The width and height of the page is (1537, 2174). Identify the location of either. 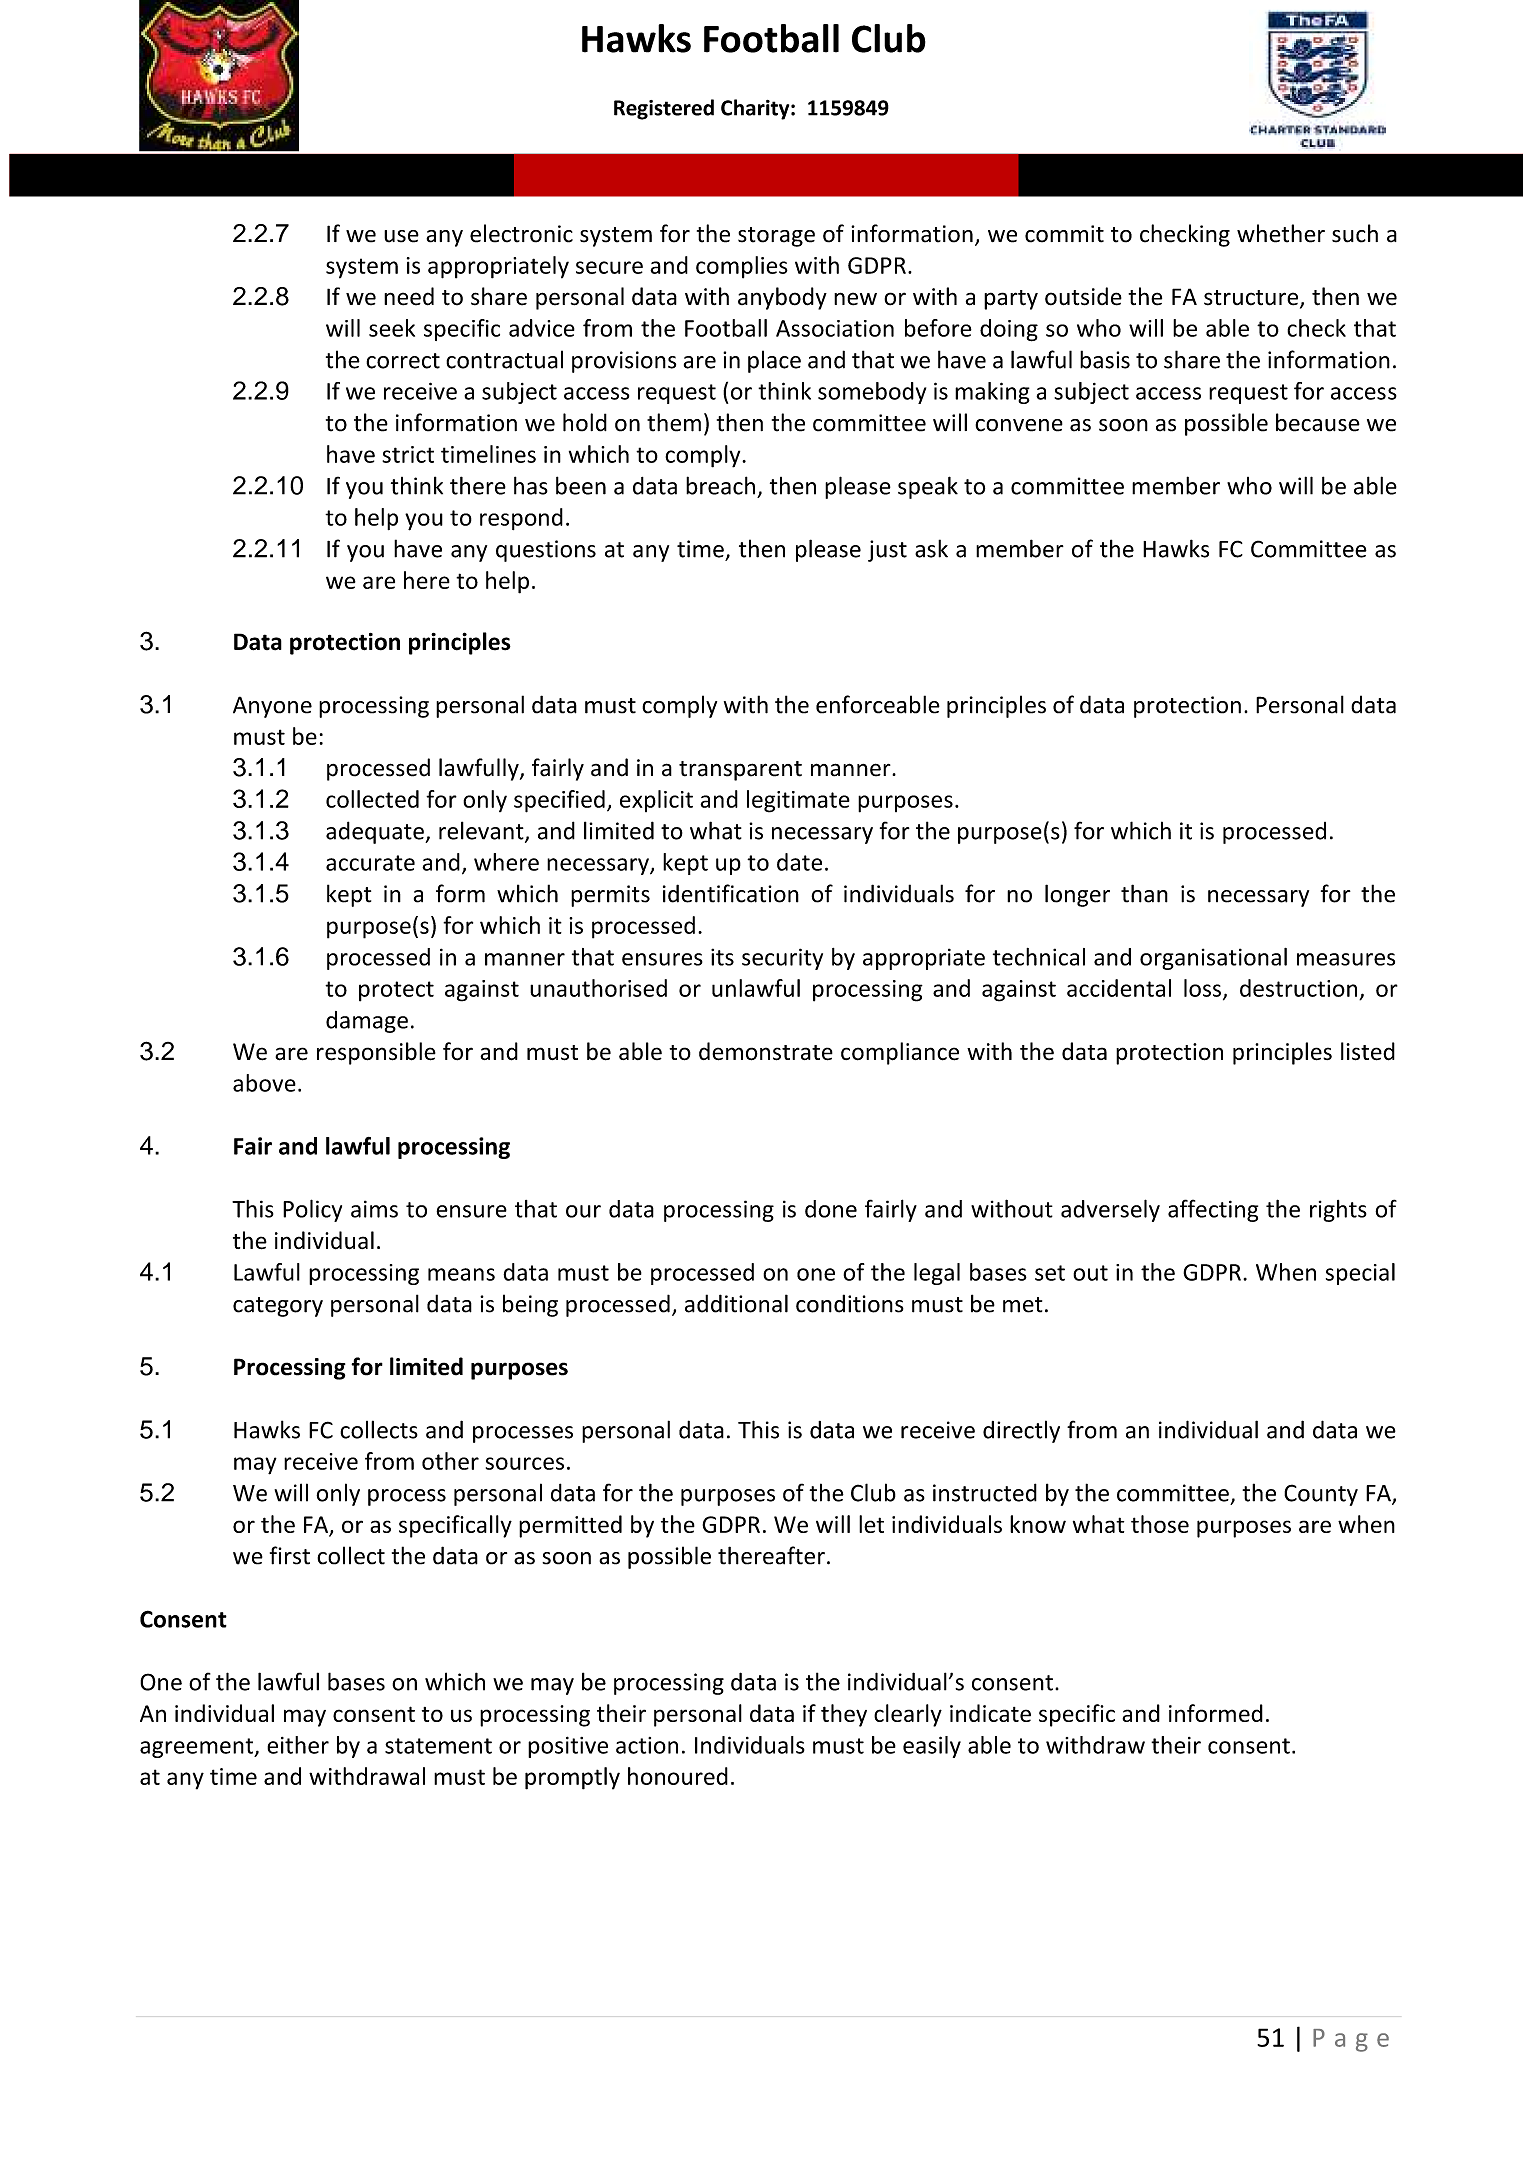
(298, 1745).
